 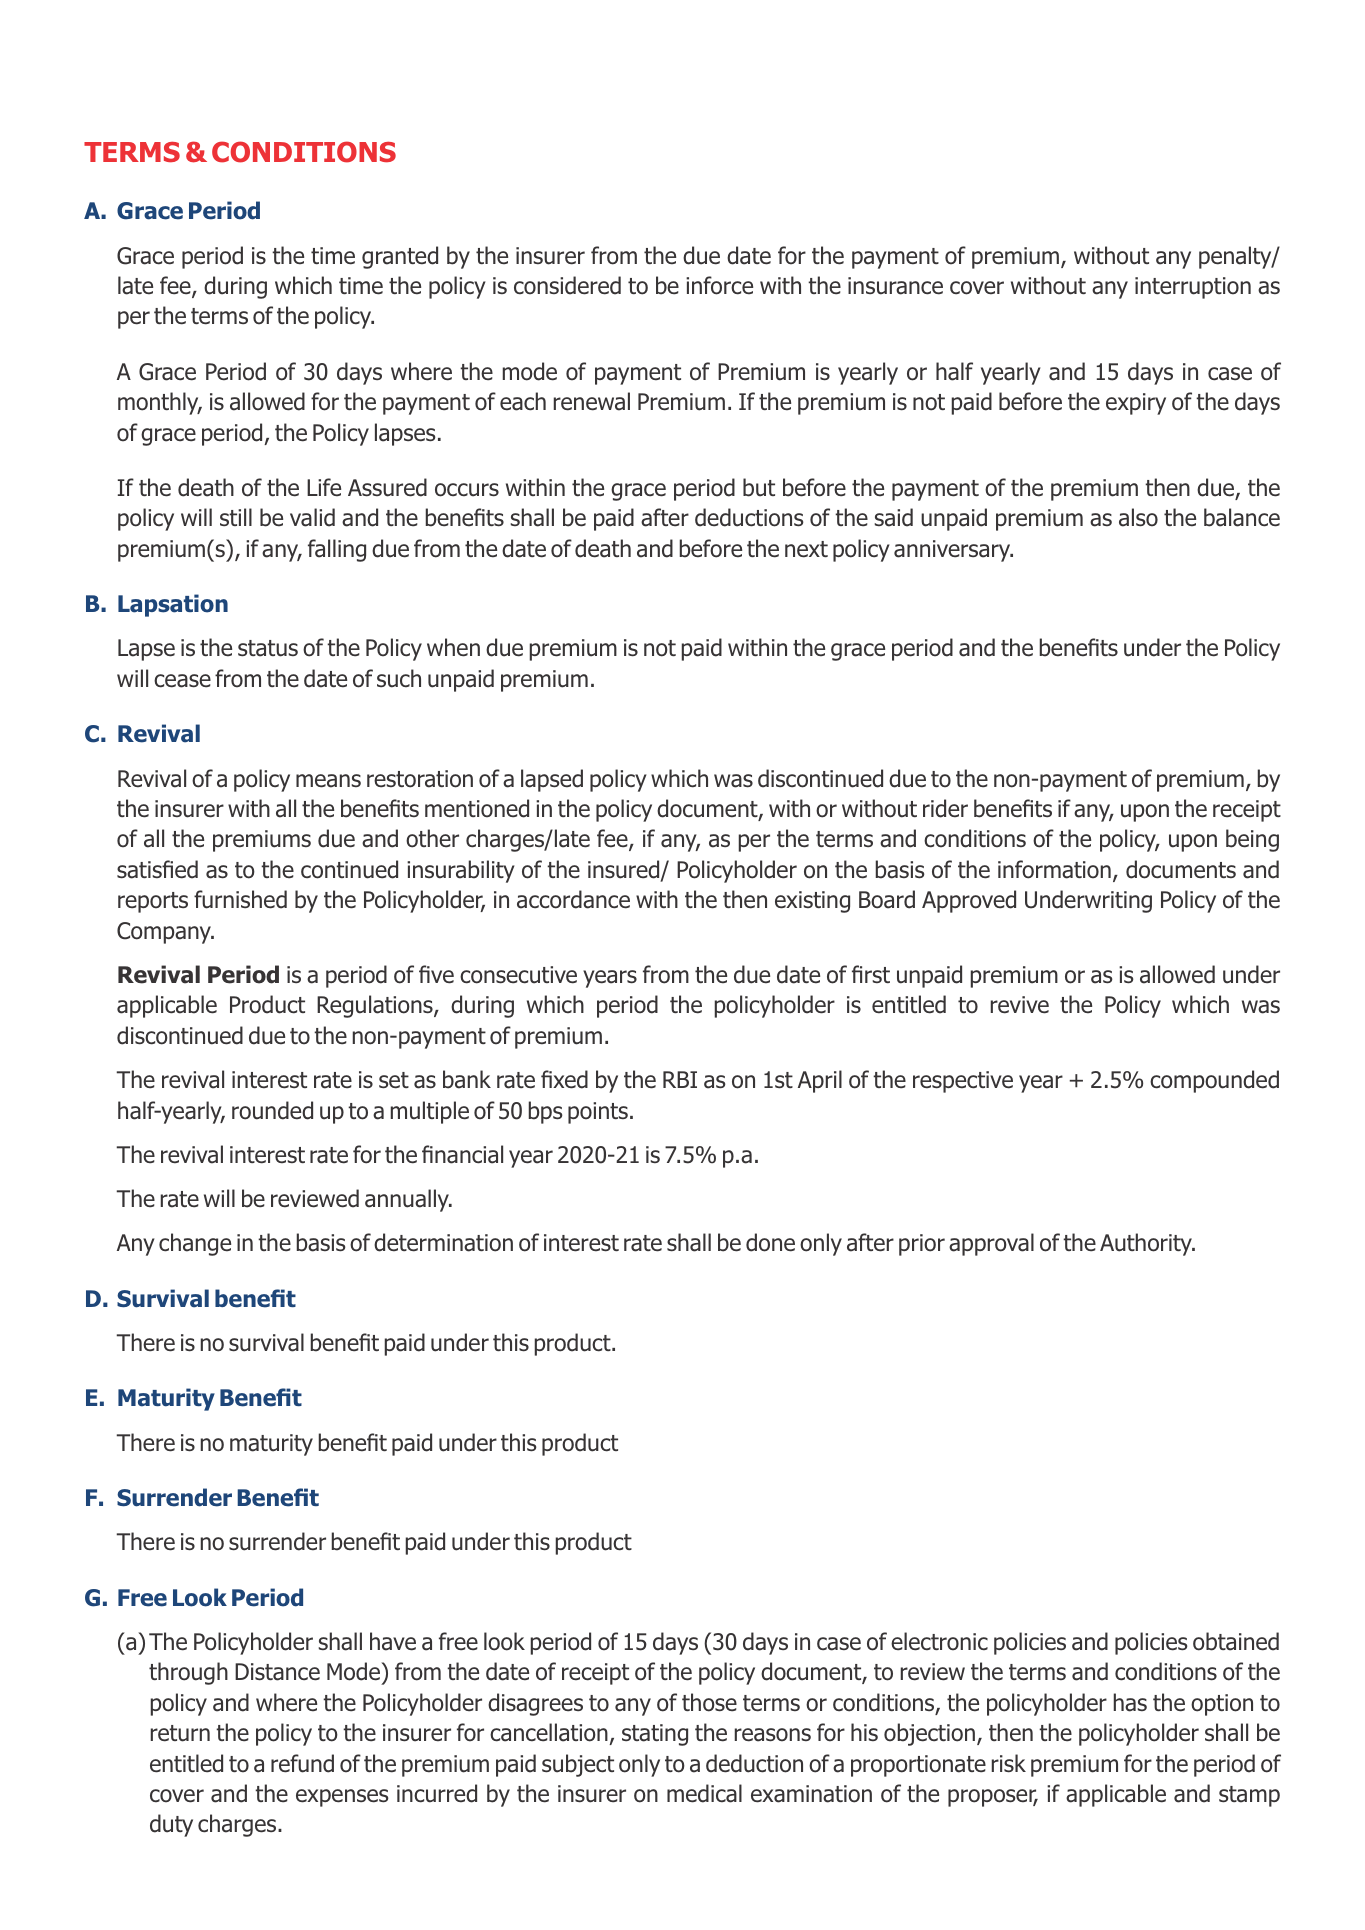 What do you see at coordinates (393, 1641) in the screenshot?
I see `have` at bounding box center [393, 1641].
